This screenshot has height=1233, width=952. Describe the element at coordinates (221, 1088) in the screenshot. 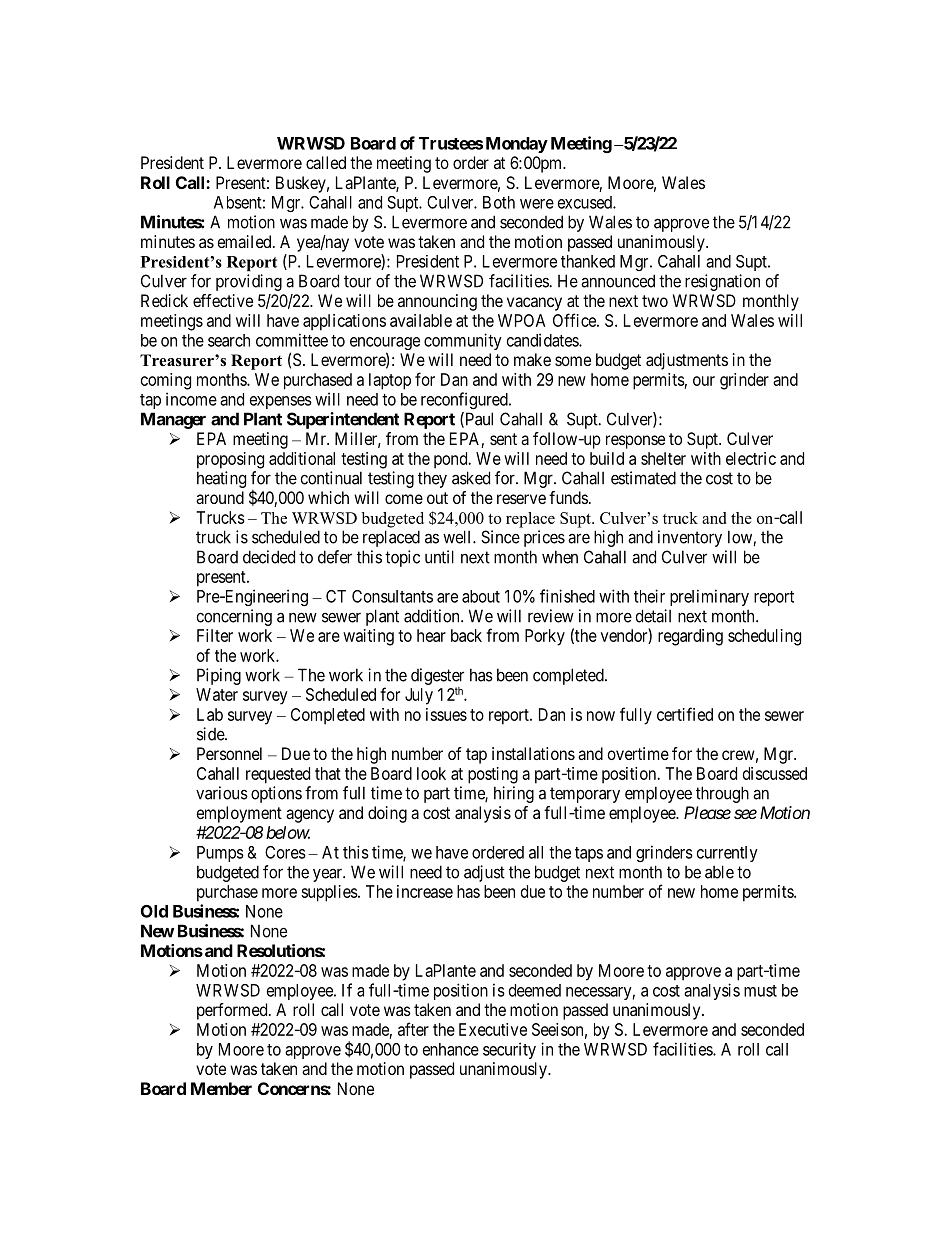

I see `Member` at that location.
